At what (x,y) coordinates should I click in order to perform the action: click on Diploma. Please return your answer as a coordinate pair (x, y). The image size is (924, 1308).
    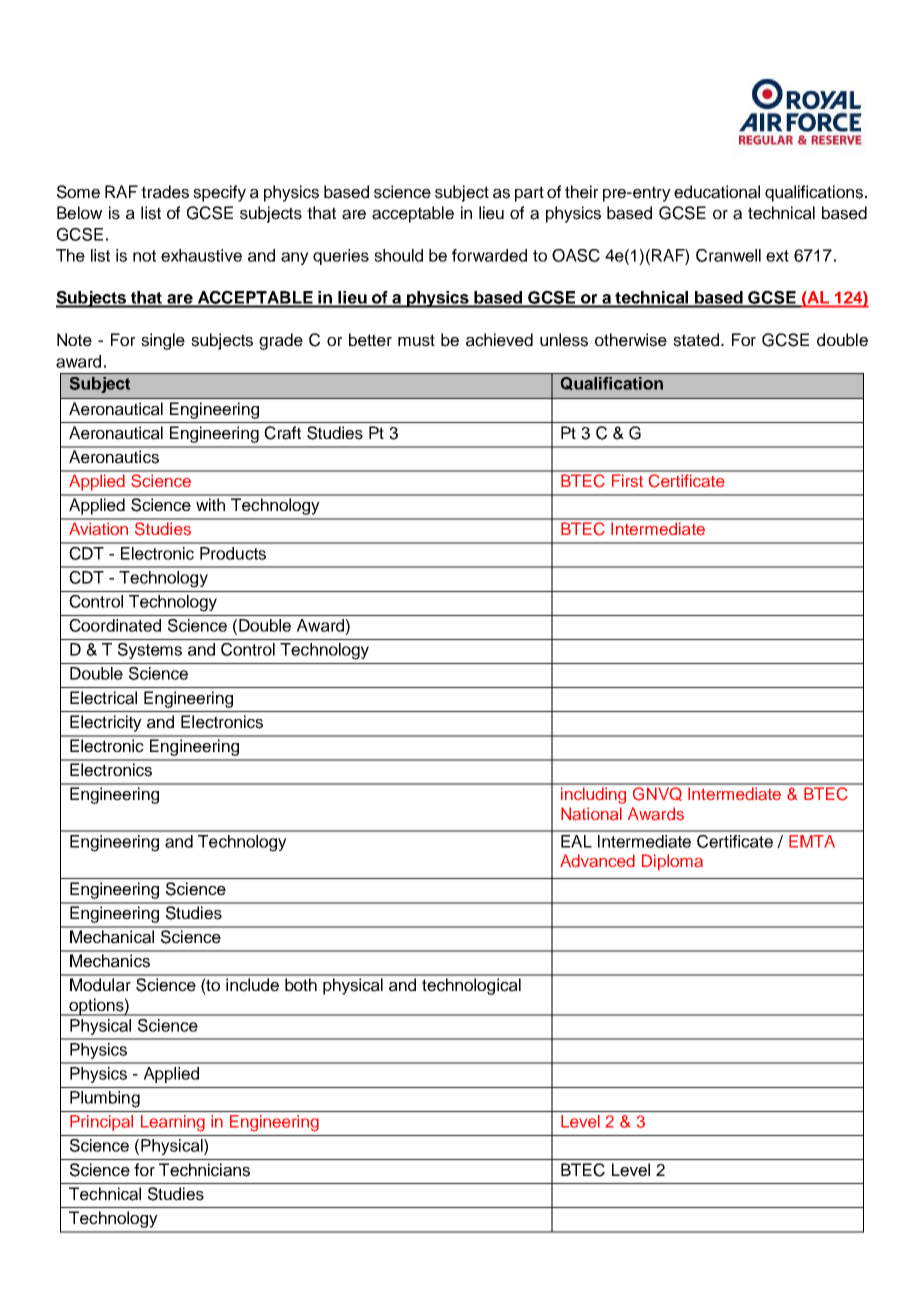
    Looking at the image, I should click on (672, 862).
